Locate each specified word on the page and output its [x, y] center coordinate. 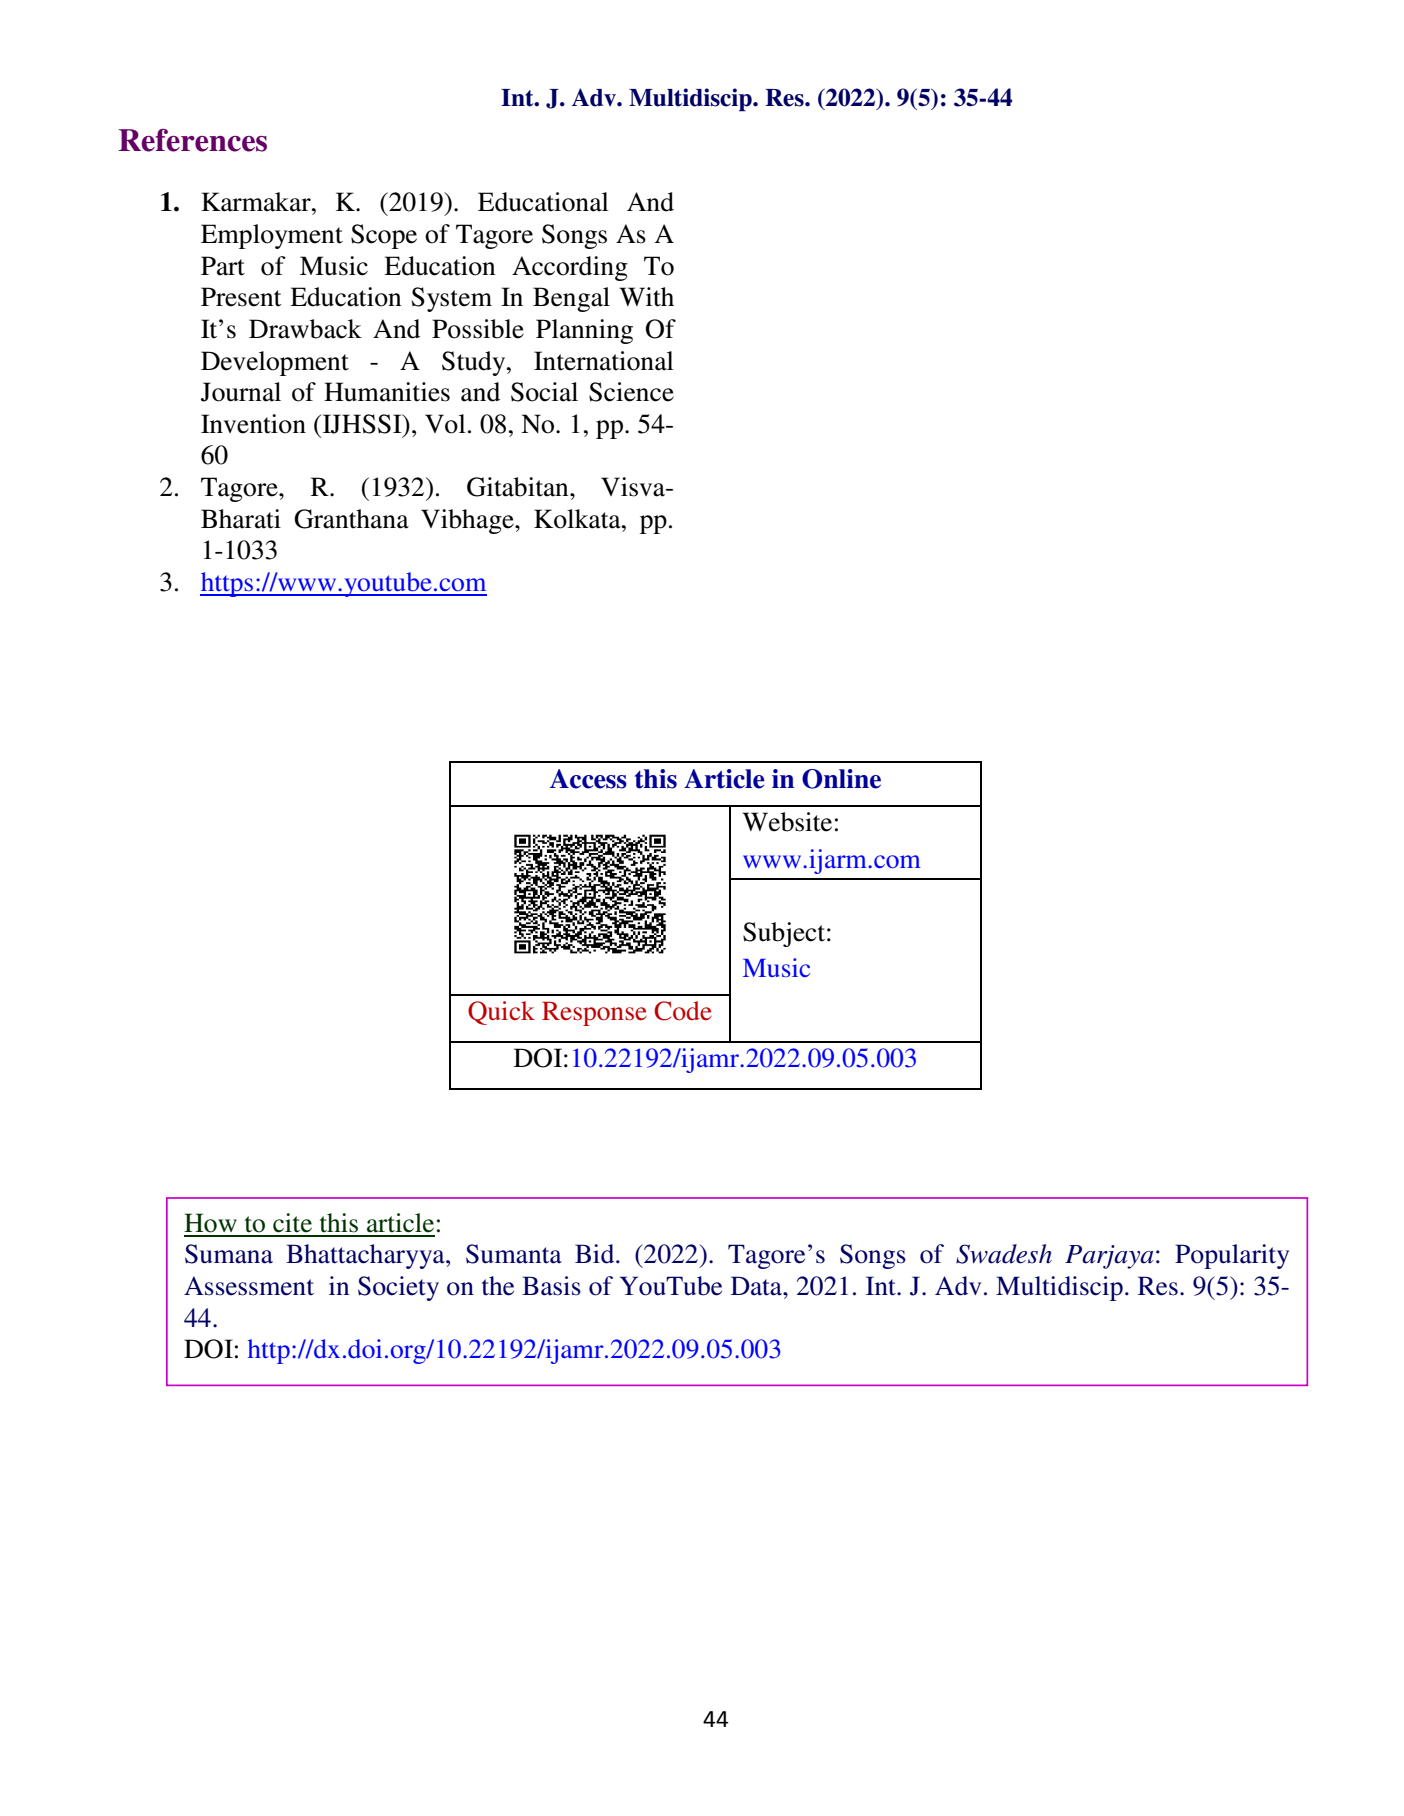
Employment [272, 236]
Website [787, 822]
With [646, 297]
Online [841, 779]
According [570, 268]
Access [588, 779]
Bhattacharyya [366, 1256]
